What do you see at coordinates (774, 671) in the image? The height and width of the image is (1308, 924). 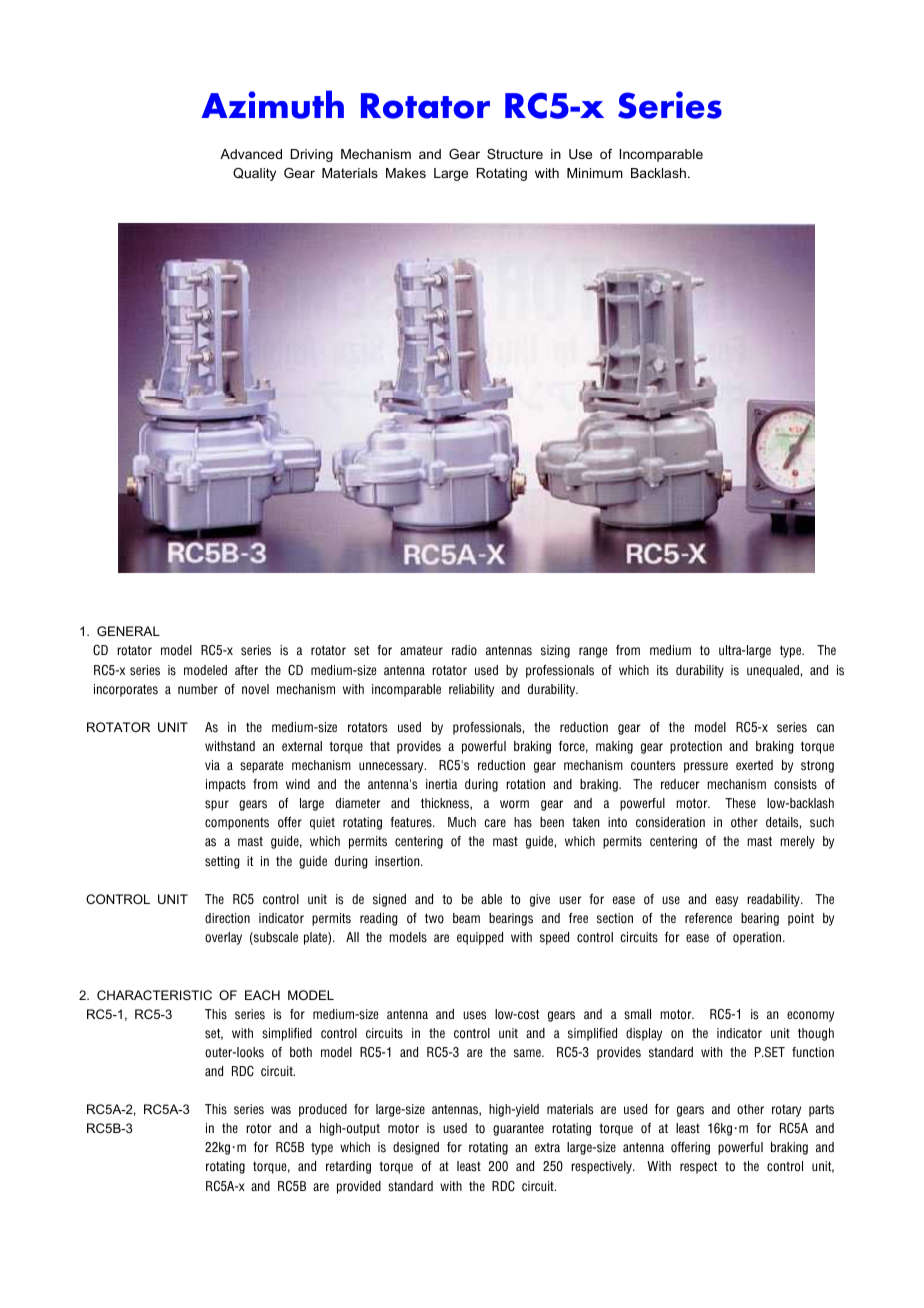 I see `unequaled` at bounding box center [774, 671].
